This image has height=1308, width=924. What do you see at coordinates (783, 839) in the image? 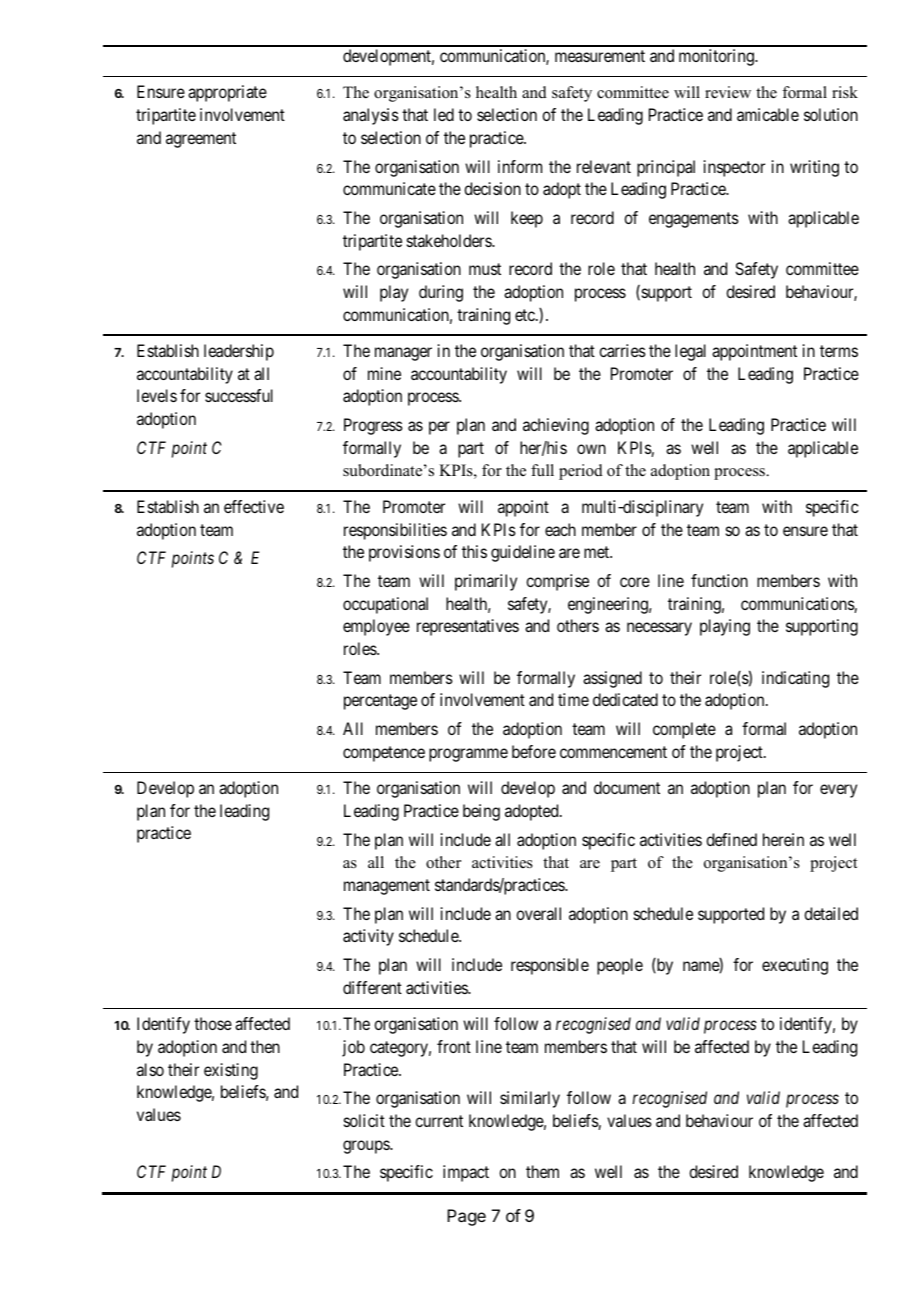
I see `herein` at bounding box center [783, 839].
